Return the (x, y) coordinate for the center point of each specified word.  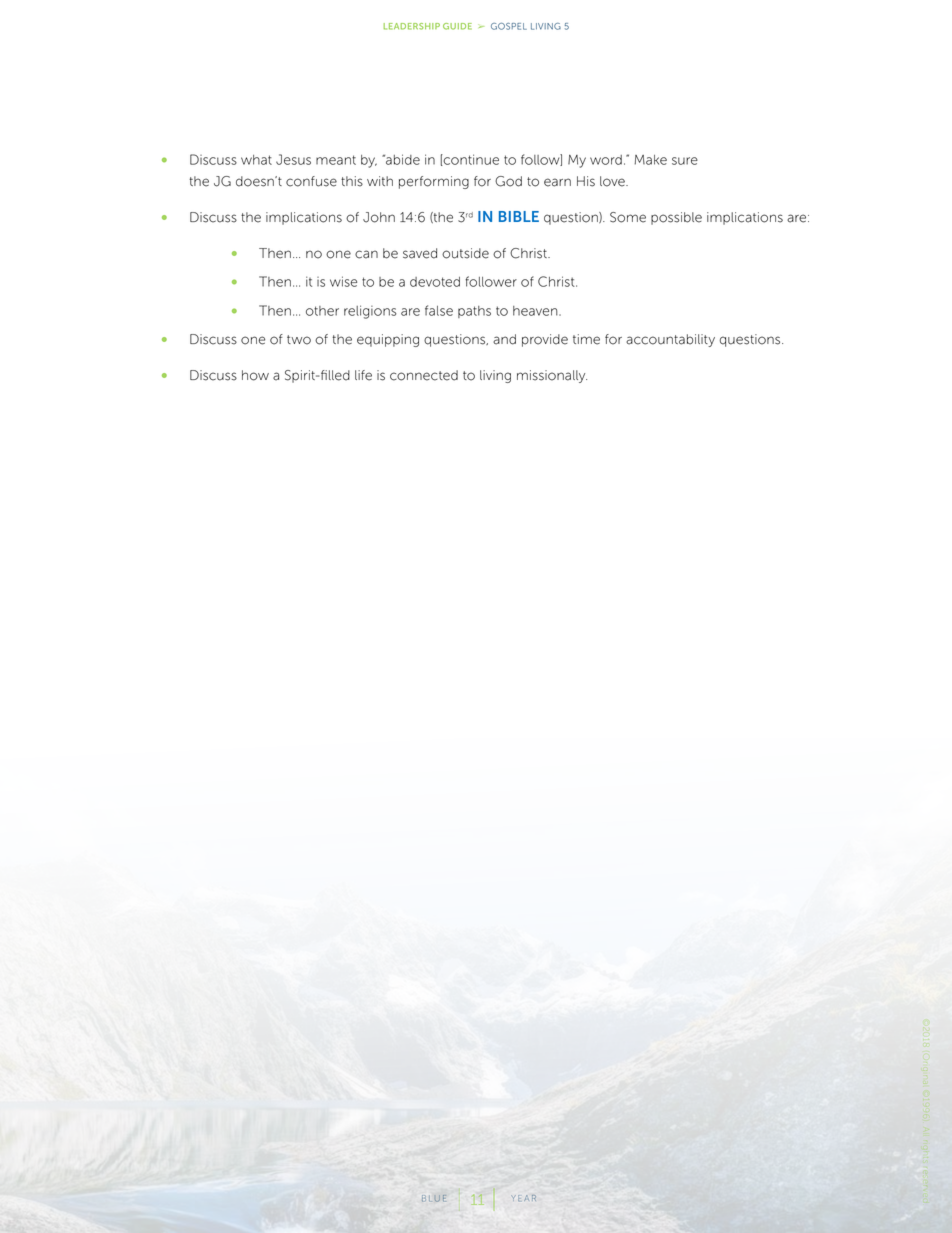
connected (424, 375)
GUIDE (457, 26)
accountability (670, 340)
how (255, 375)
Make (650, 160)
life (363, 375)
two (299, 340)
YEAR (524, 1198)
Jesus (293, 159)
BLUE (434, 1198)
